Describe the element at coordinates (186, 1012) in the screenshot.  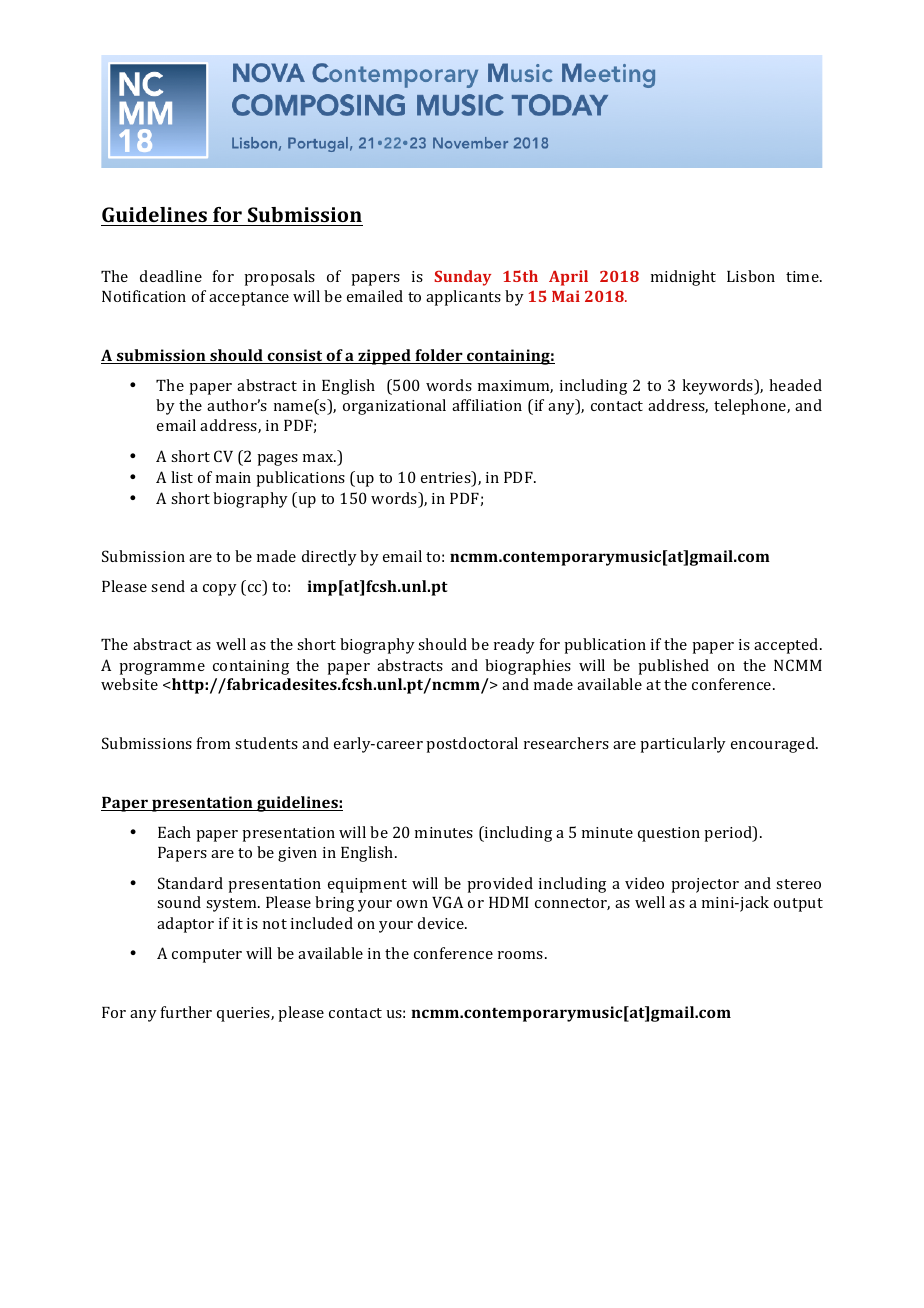
I see `further` at that location.
